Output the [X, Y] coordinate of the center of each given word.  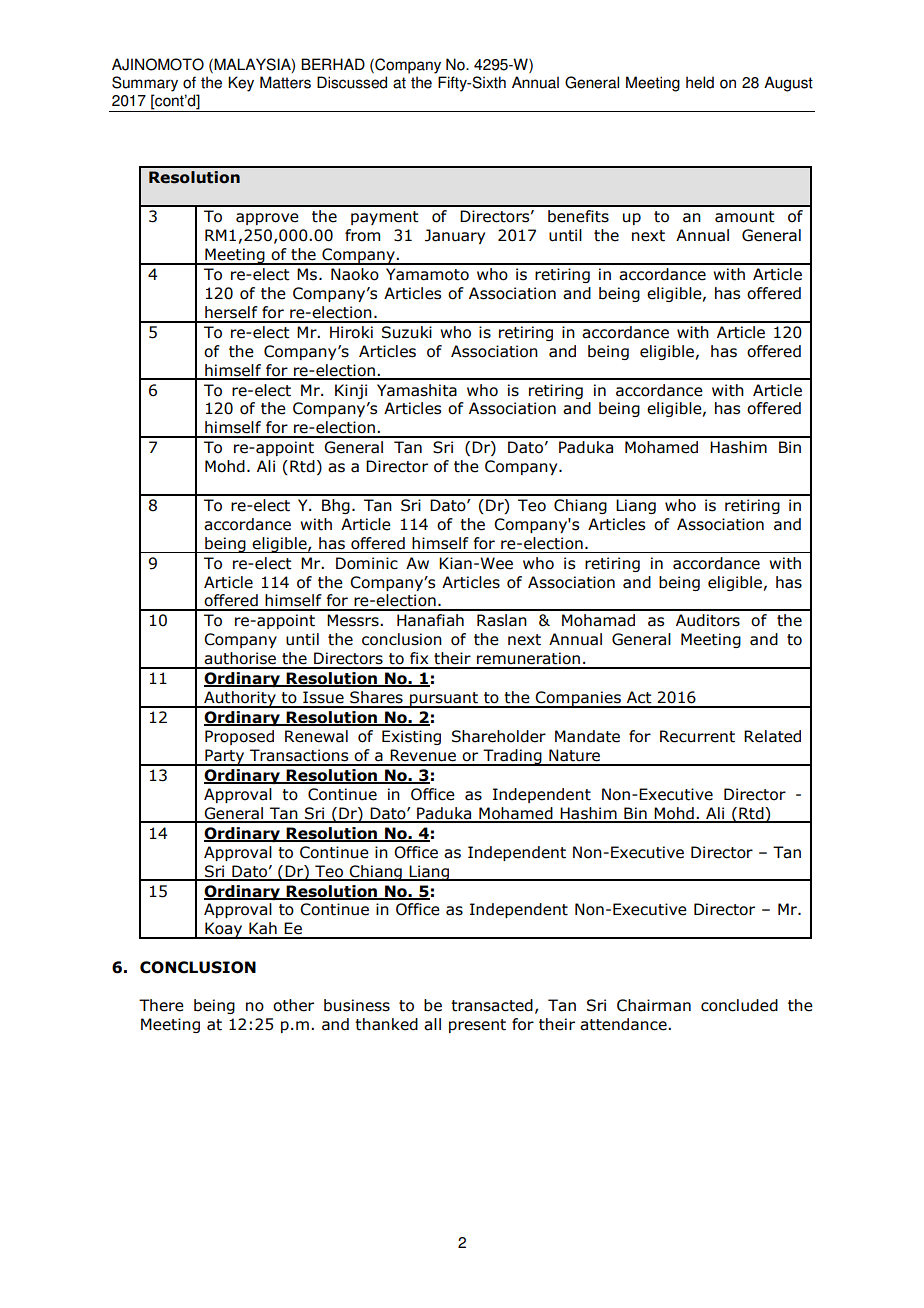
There [161, 1005]
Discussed [352, 82]
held [700, 82]
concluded [739, 1005]
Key [241, 84]
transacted [492, 1005]
